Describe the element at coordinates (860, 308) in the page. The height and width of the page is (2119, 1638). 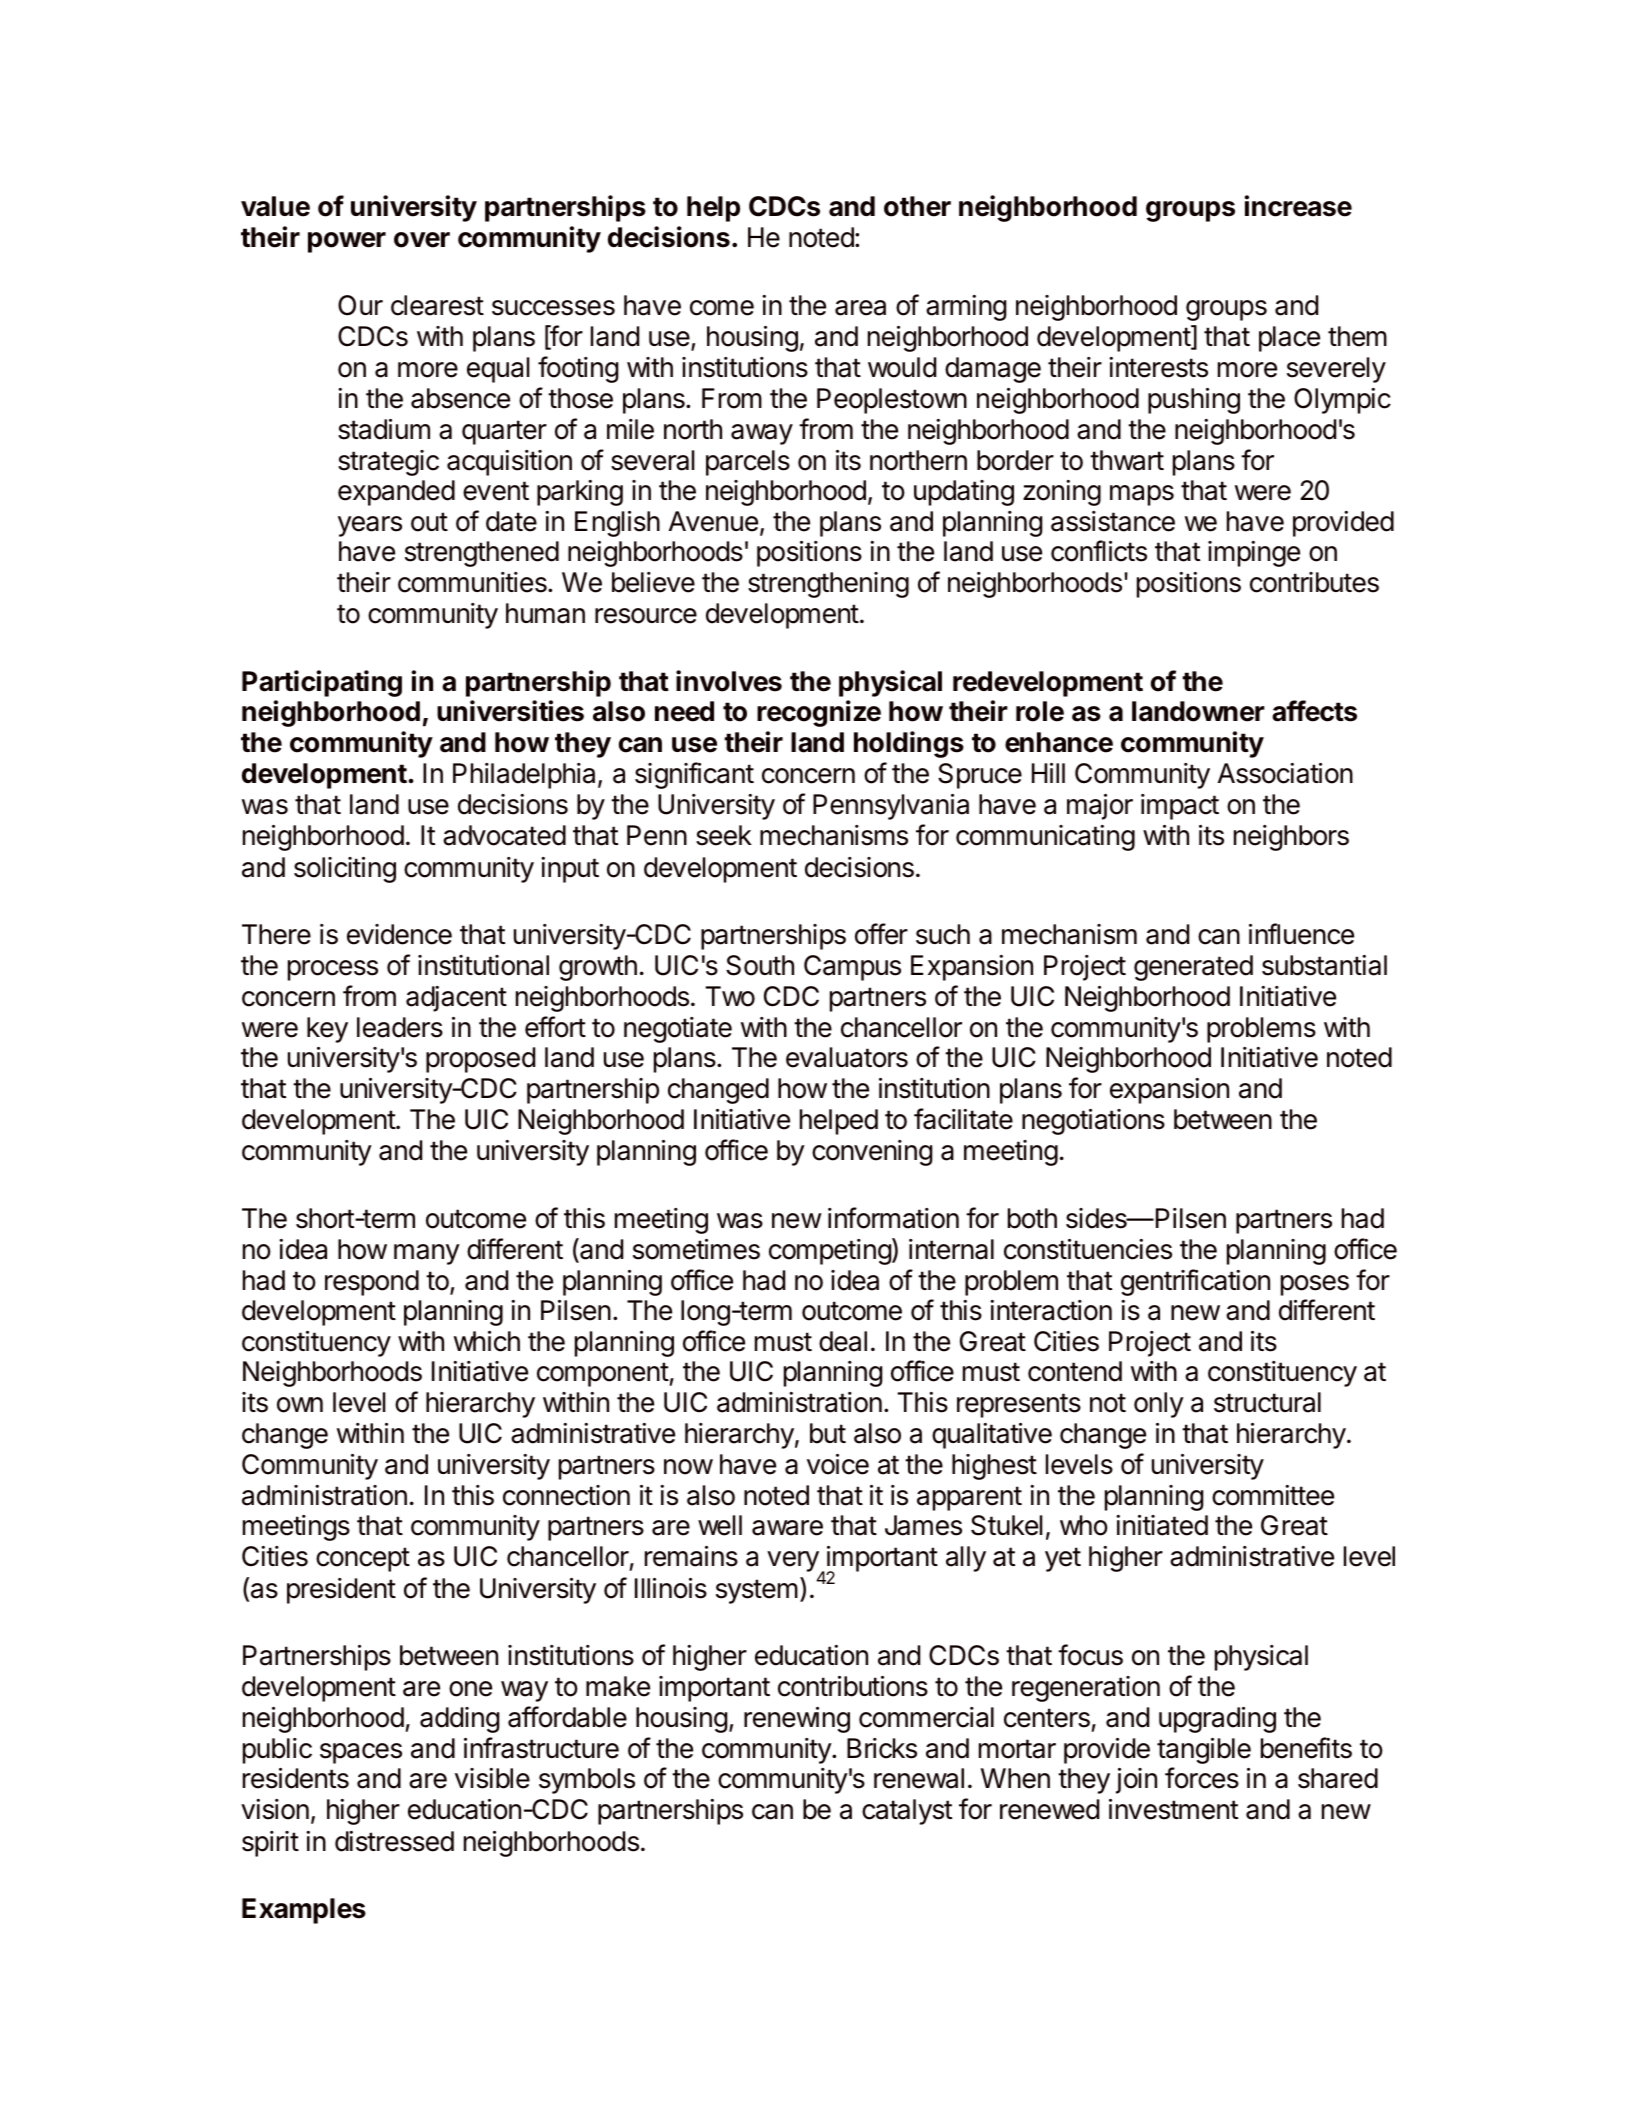
I see `area` at that location.
